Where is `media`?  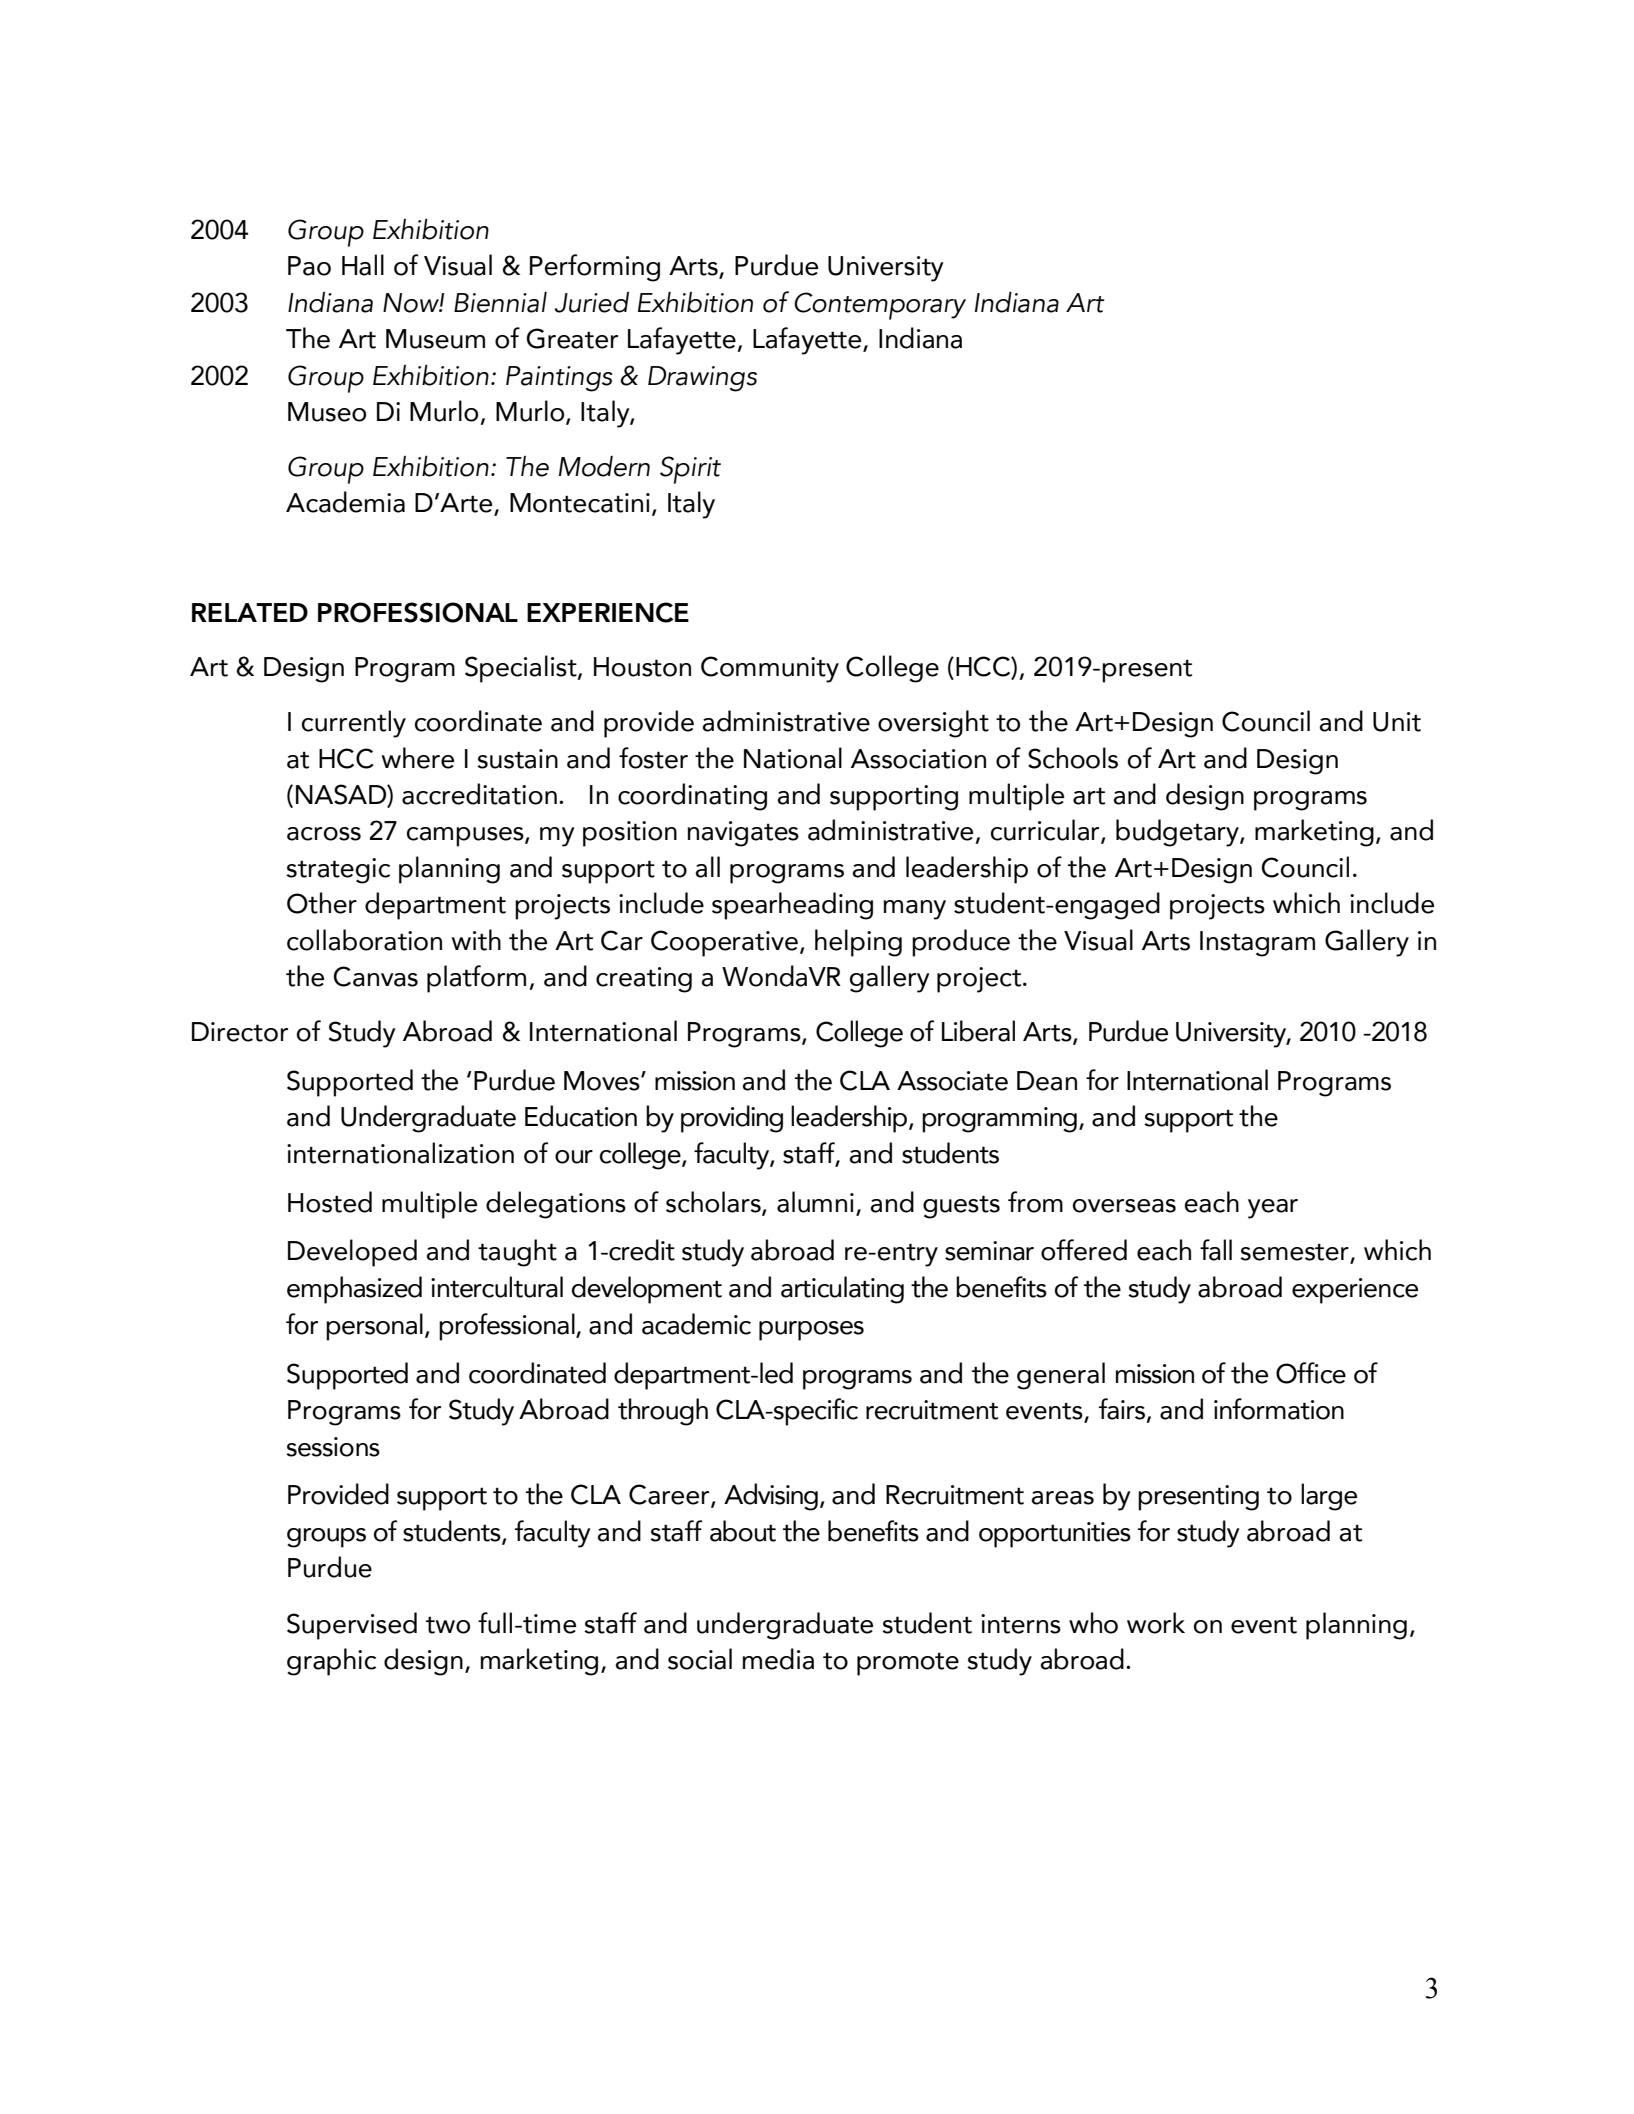 media is located at coordinates (778, 1659).
